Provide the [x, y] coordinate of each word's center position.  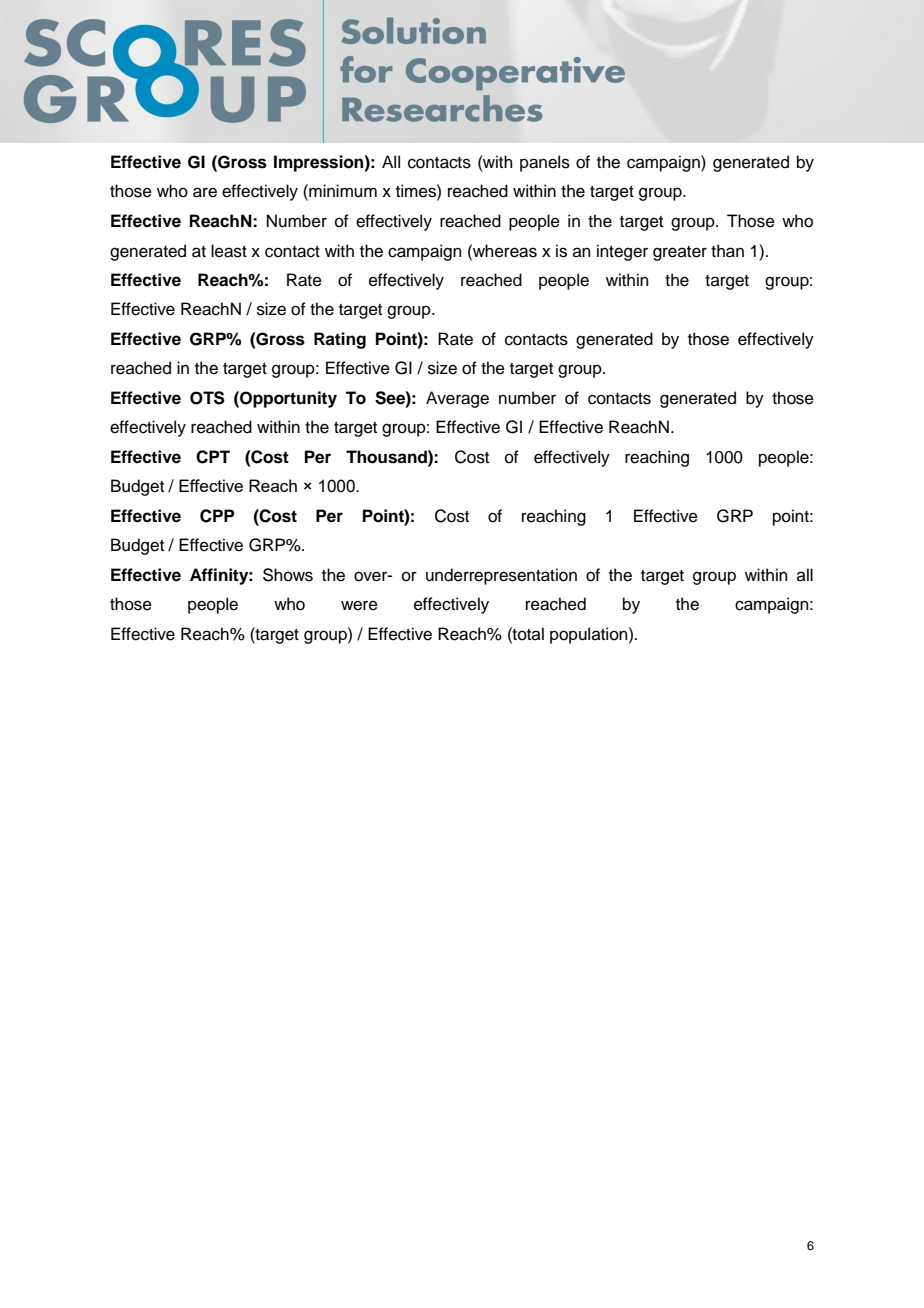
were [359, 605]
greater [680, 253]
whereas [504, 251]
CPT [213, 457]
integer [622, 252]
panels [545, 163]
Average [457, 399]
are [205, 192]
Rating [340, 340]
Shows [288, 575]
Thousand [387, 457]
